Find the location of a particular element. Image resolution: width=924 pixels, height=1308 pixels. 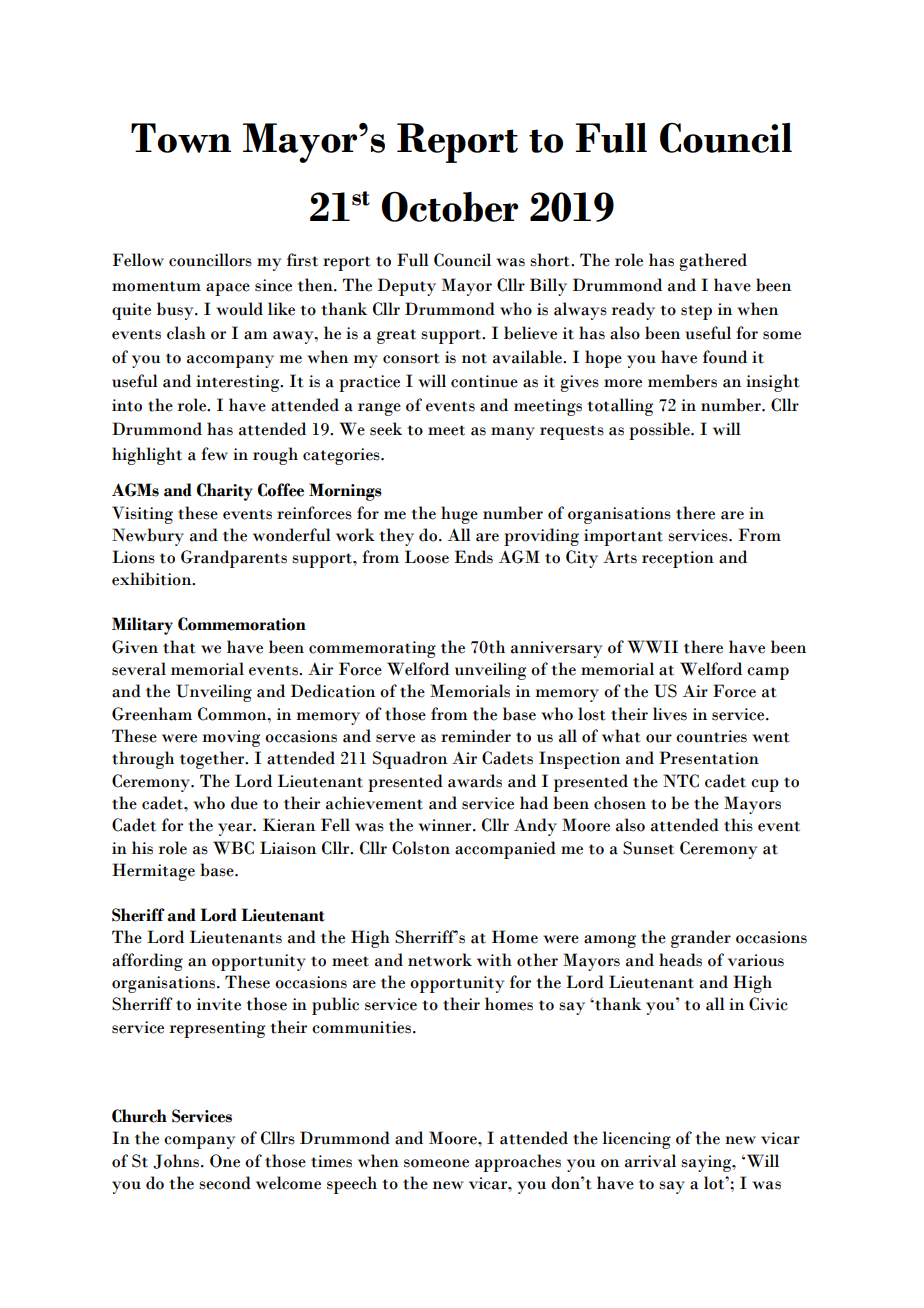

Johns is located at coordinates (177, 1161).
